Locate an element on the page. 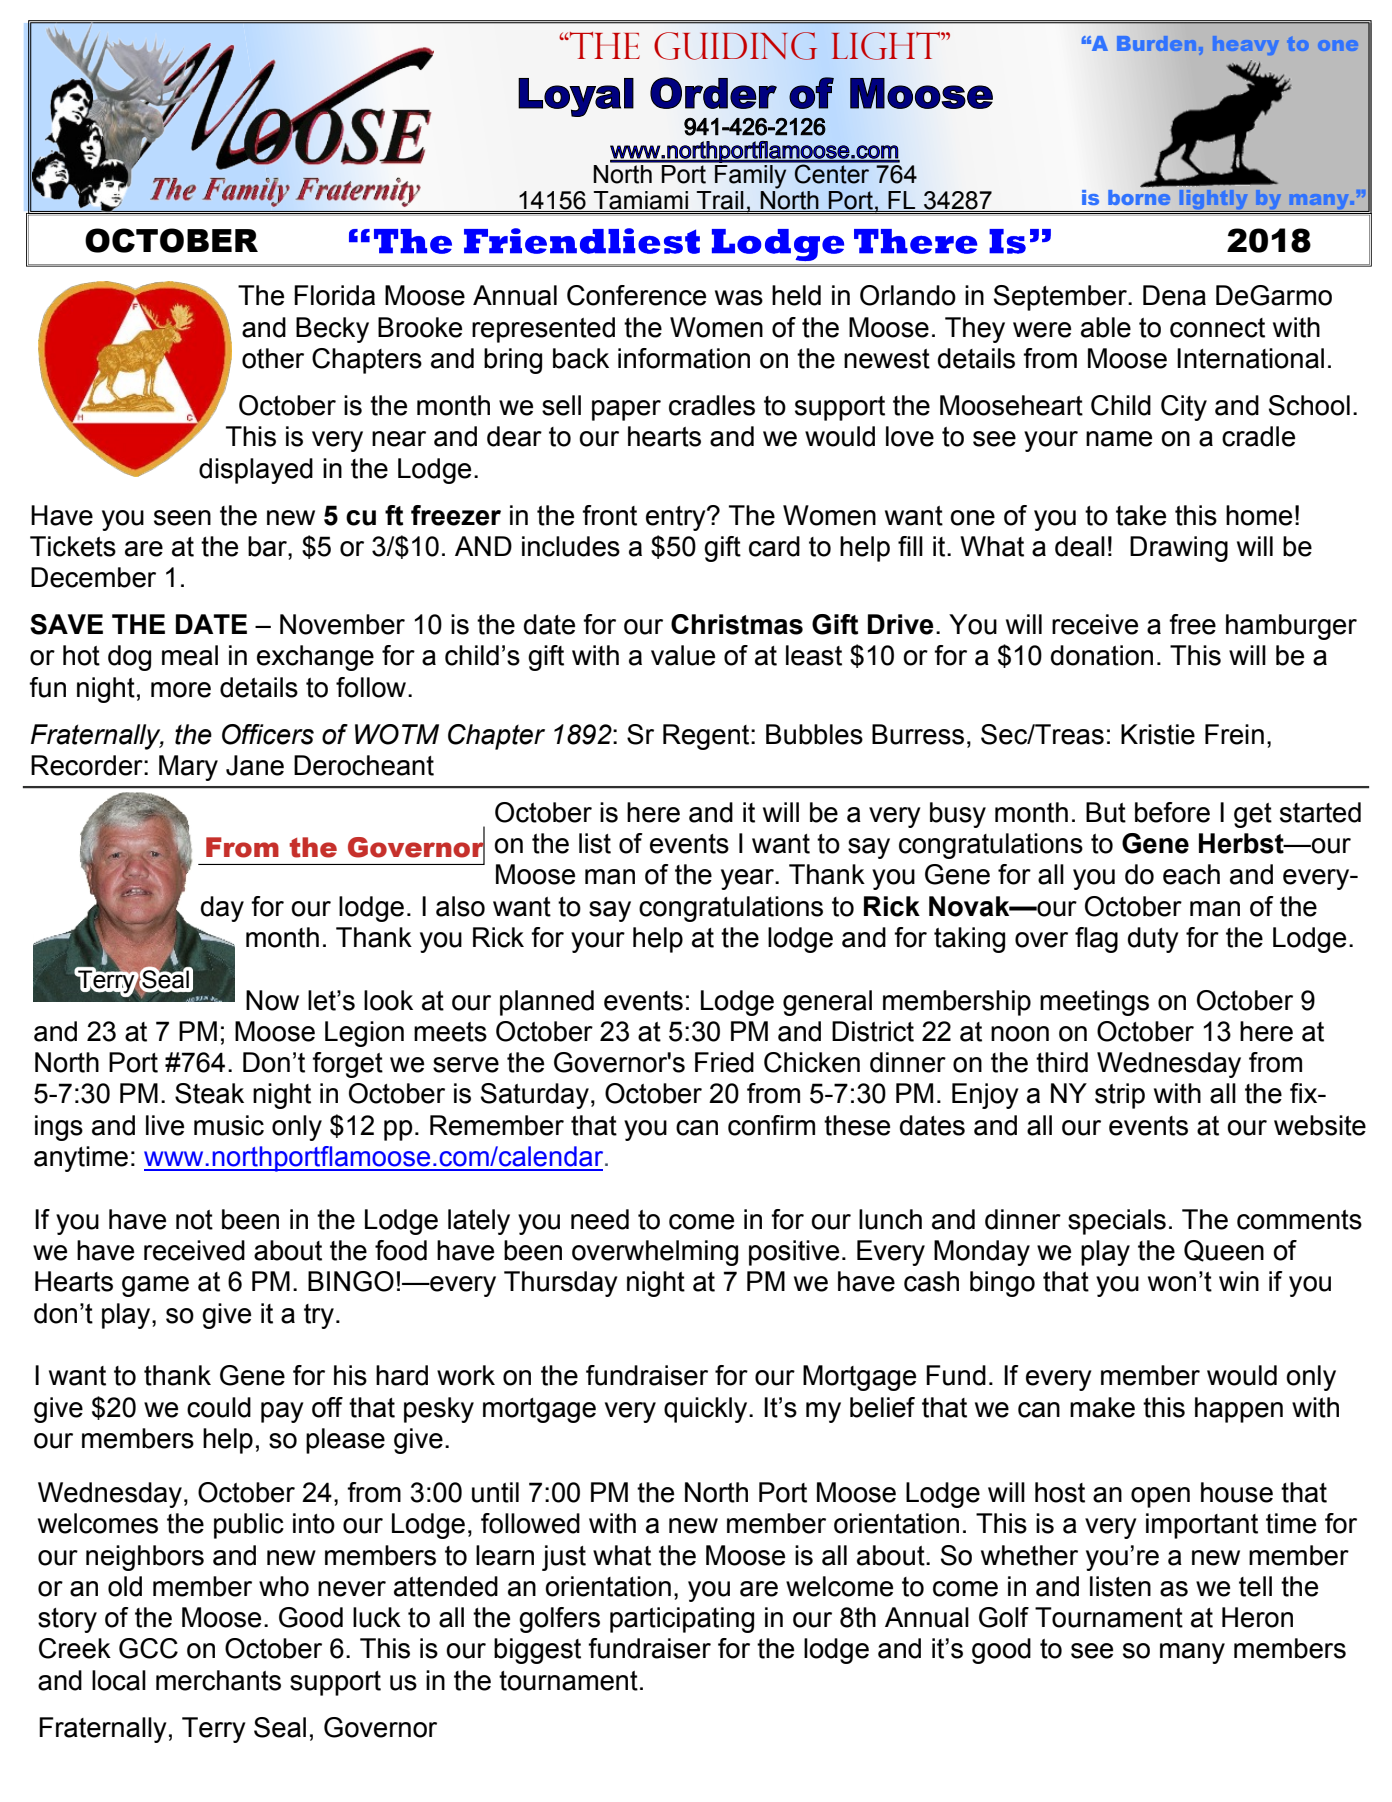 The image size is (1392, 1802). Burden is located at coordinates (1156, 43).
